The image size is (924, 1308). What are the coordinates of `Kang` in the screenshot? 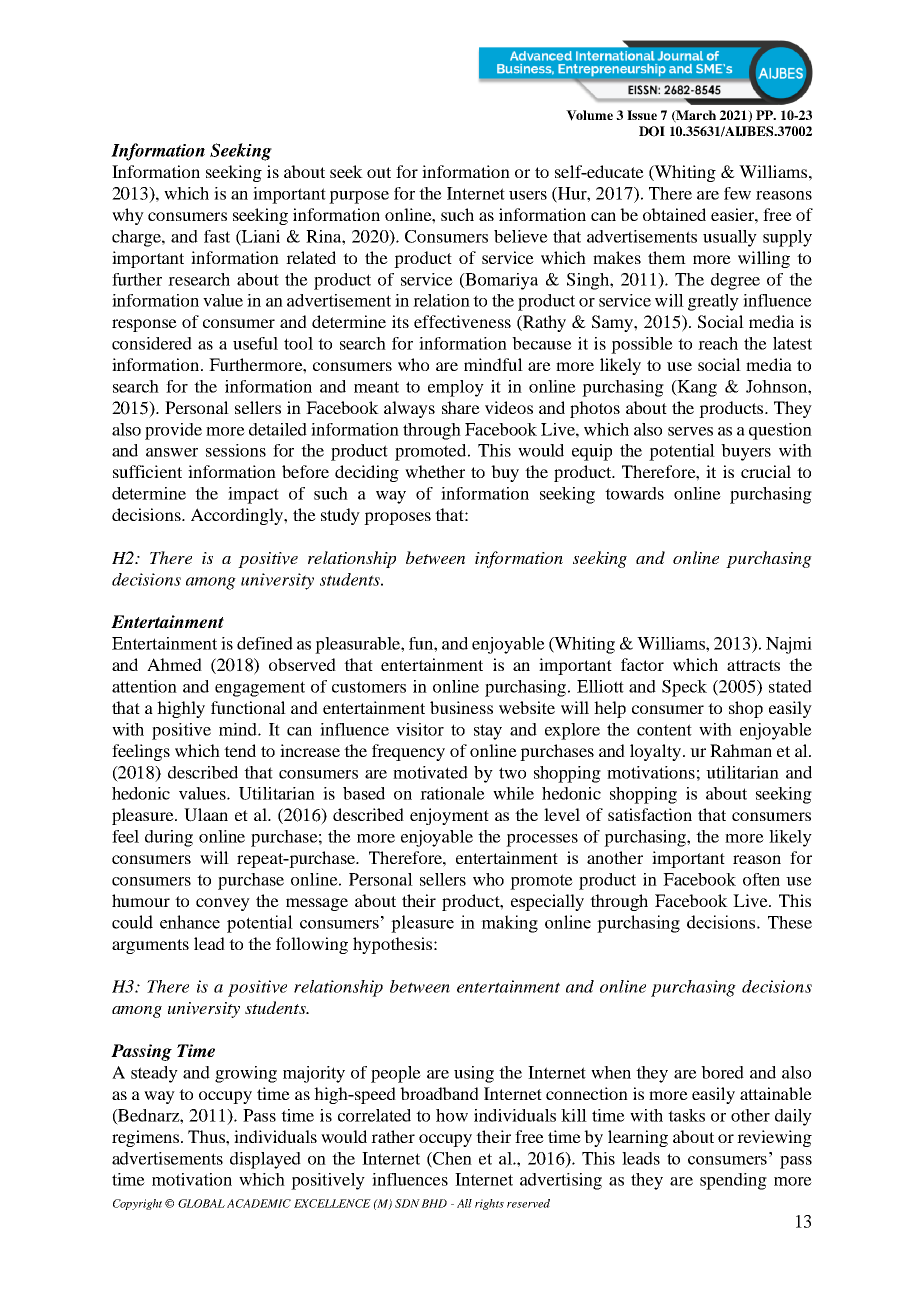 It's located at (696, 388).
